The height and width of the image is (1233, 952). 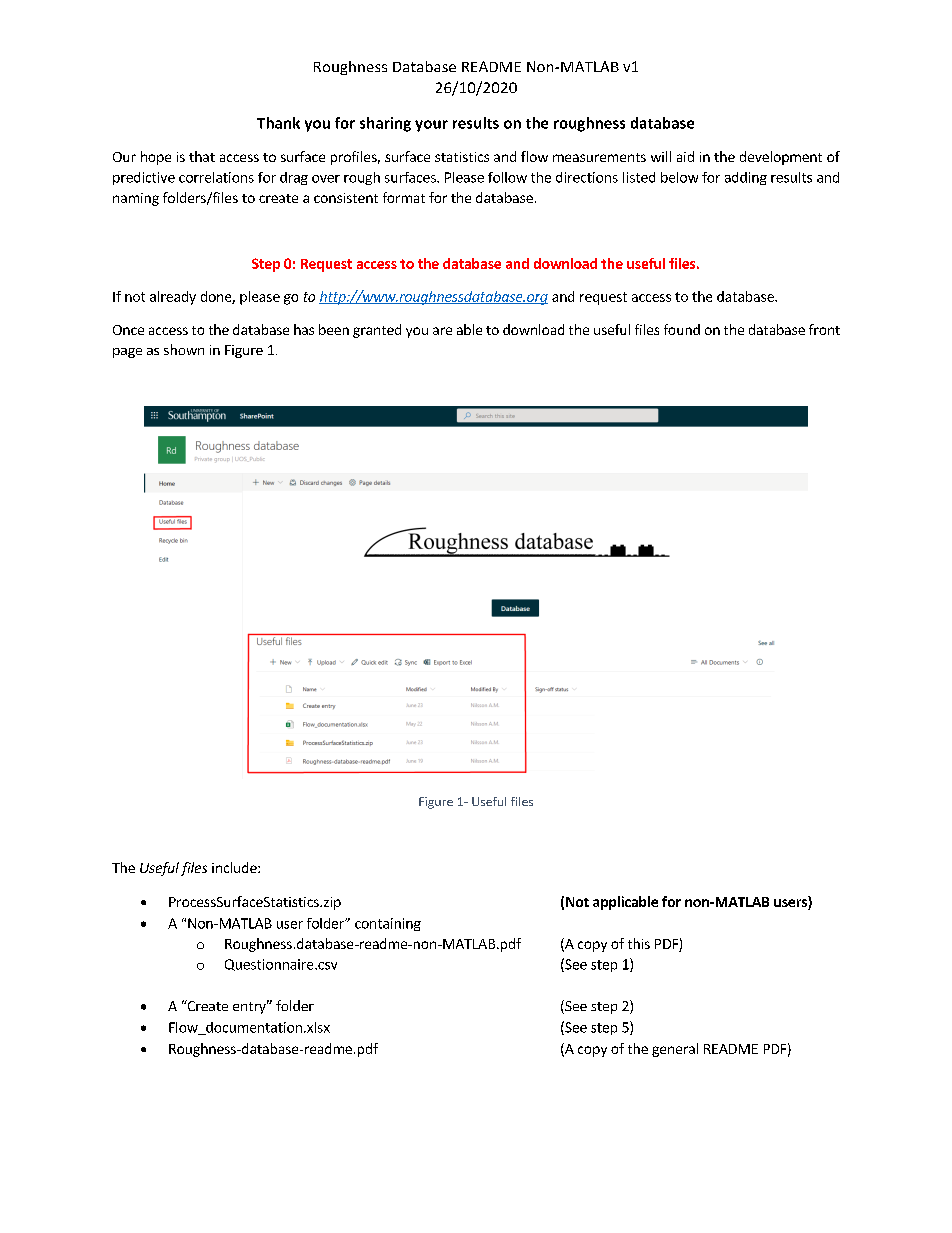 I want to click on that, so click(x=202, y=156).
